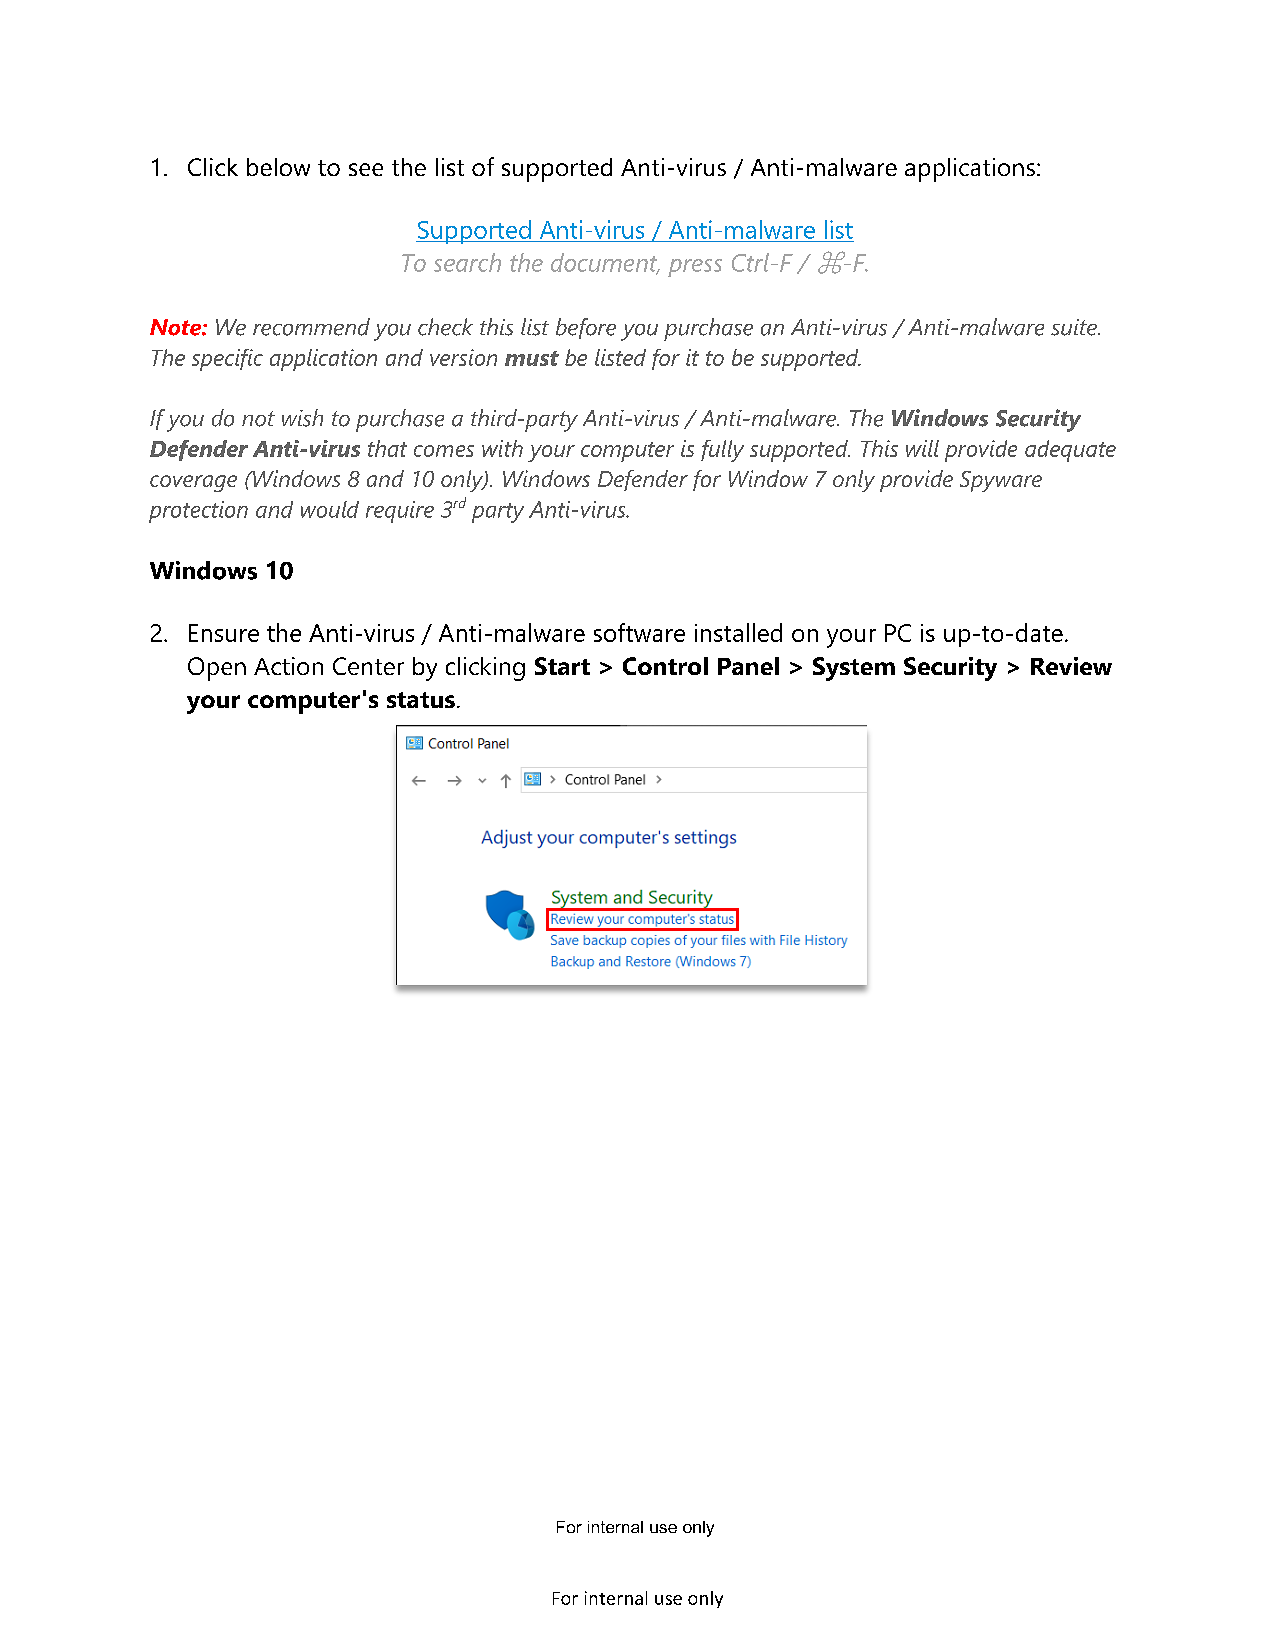  I want to click on Control, so click(665, 666).
